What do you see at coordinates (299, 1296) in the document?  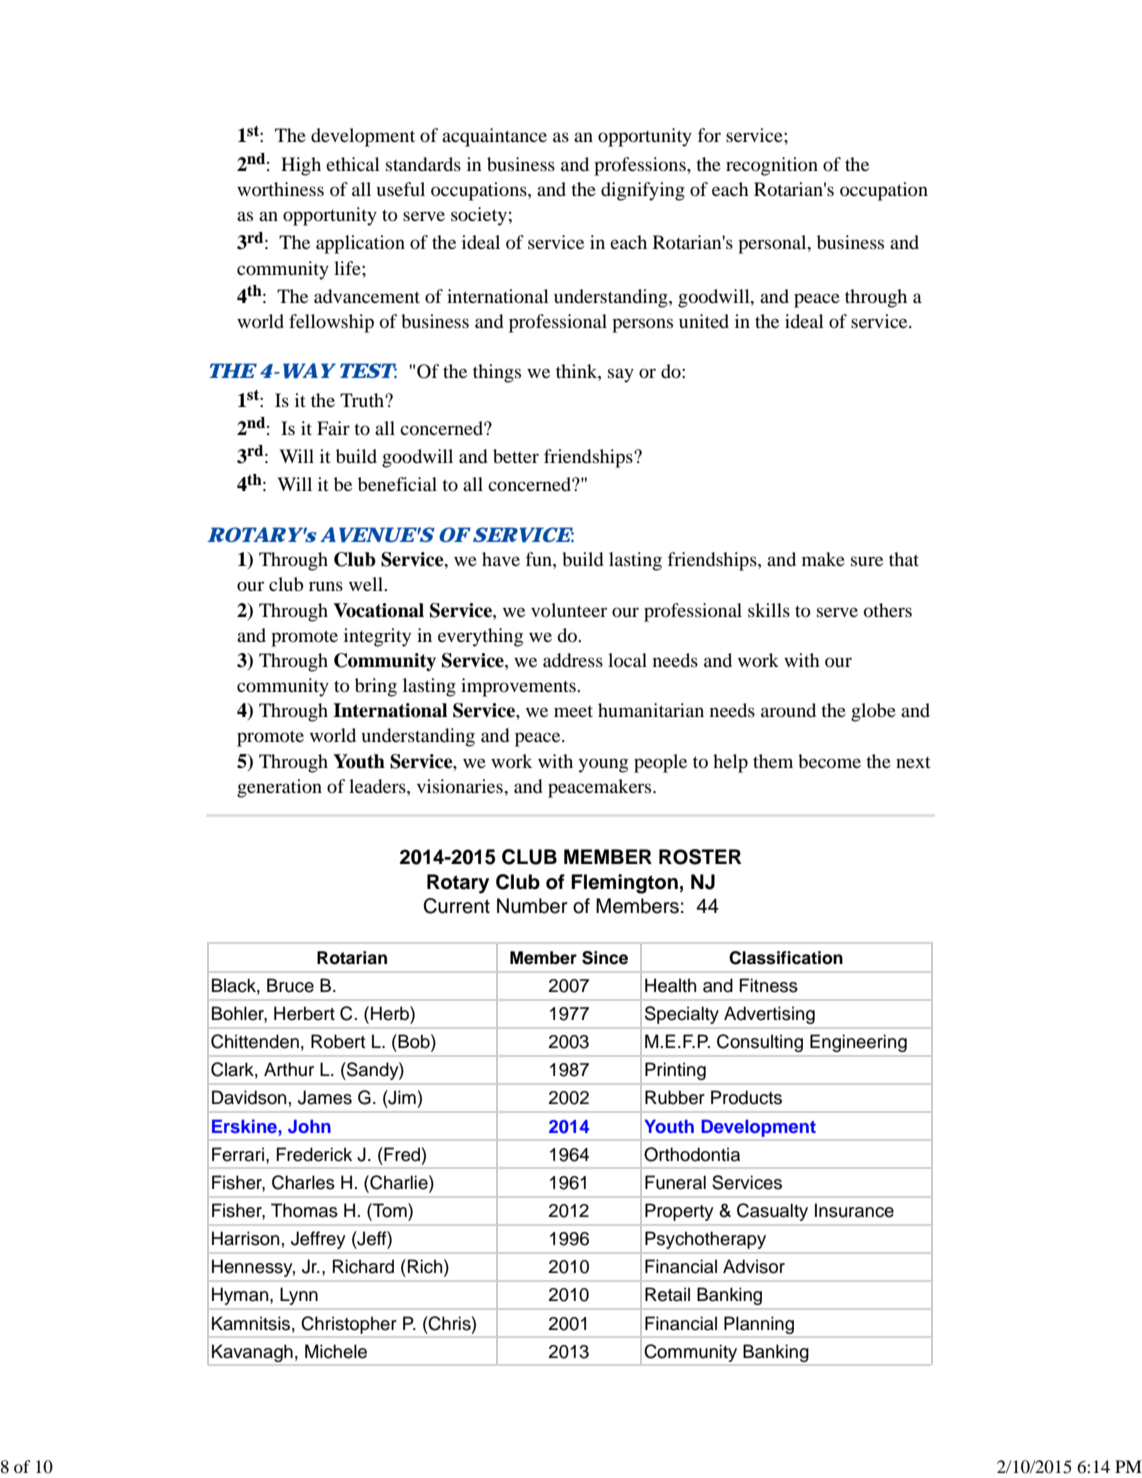 I see `Lynn` at bounding box center [299, 1296].
